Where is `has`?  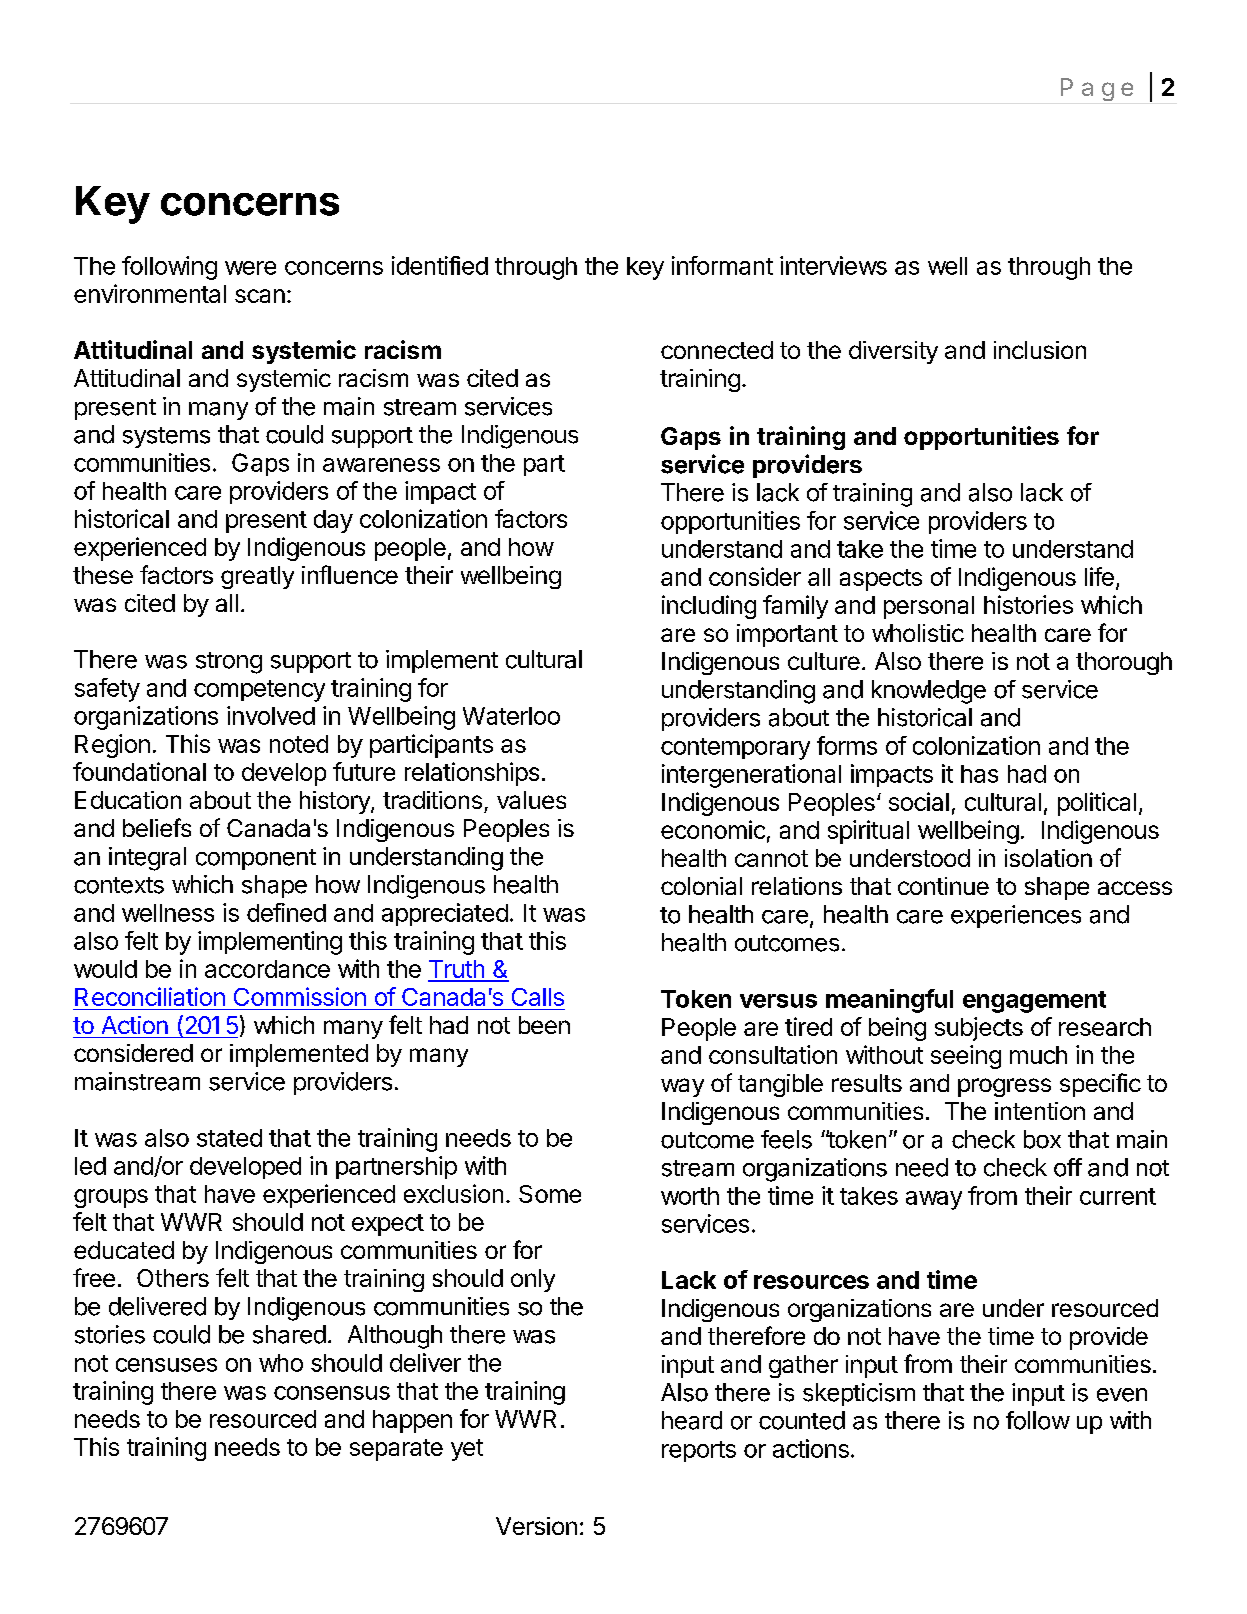 has is located at coordinates (979, 774).
